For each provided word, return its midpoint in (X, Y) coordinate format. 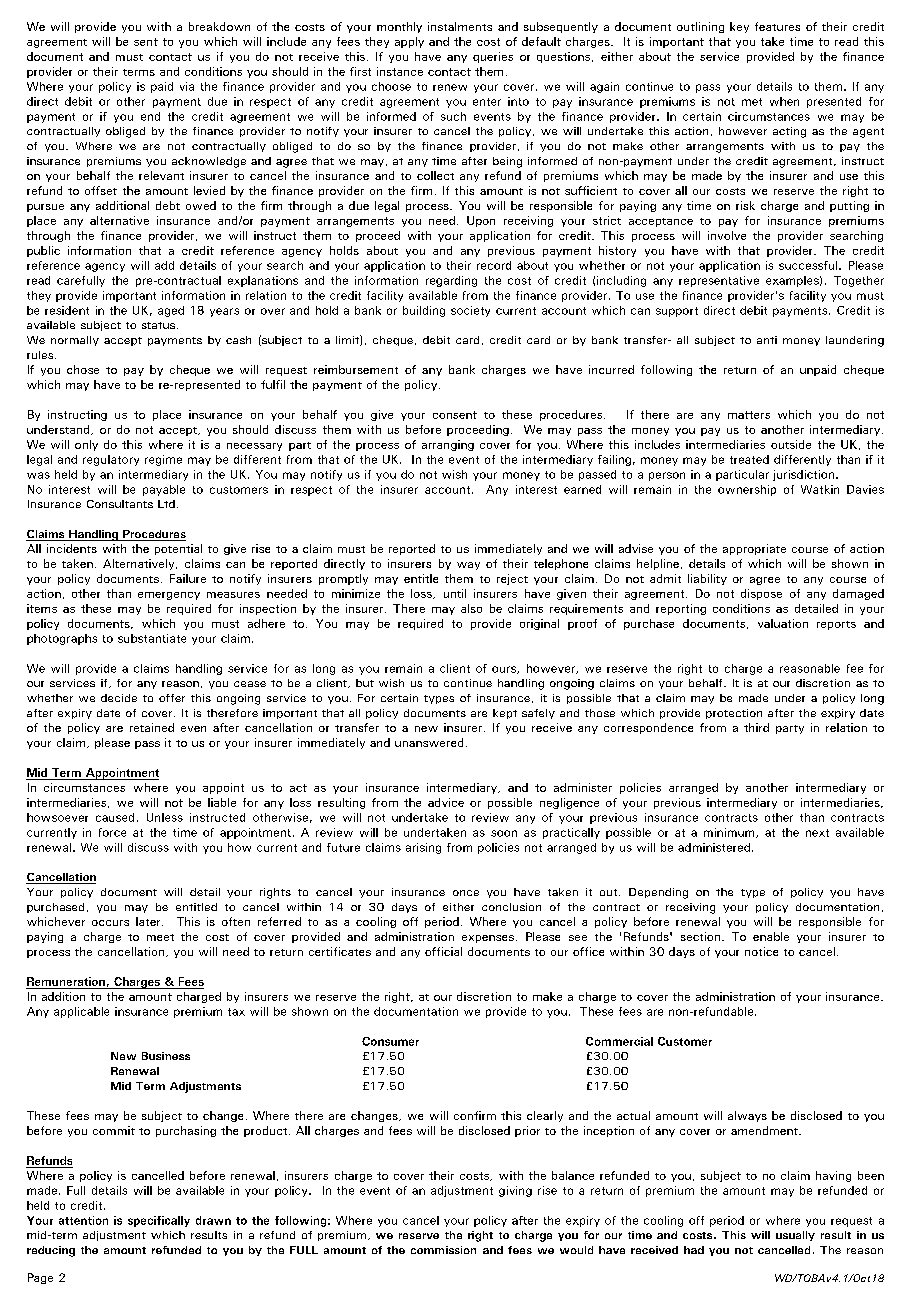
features (777, 26)
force (112, 832)
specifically (159, 1221)
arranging (448, 445)
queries (493, 57)
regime (163, 460)
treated (749, 459)
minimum (730, 833)
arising (423, 848)
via (187, 86)
